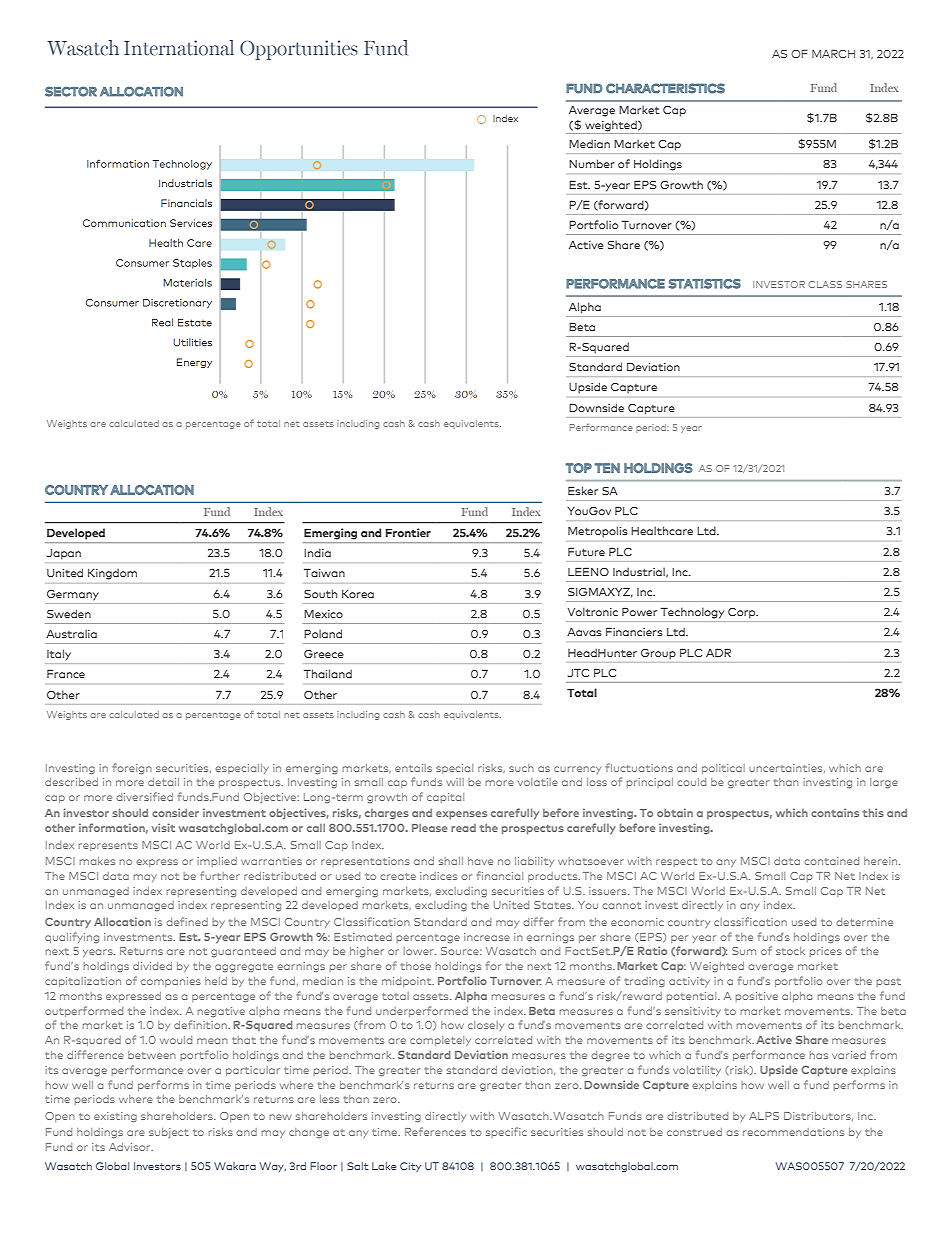 The height and width of the screenshot is (1233, 952). I want to click on recommendations, so click(793, 1132).
